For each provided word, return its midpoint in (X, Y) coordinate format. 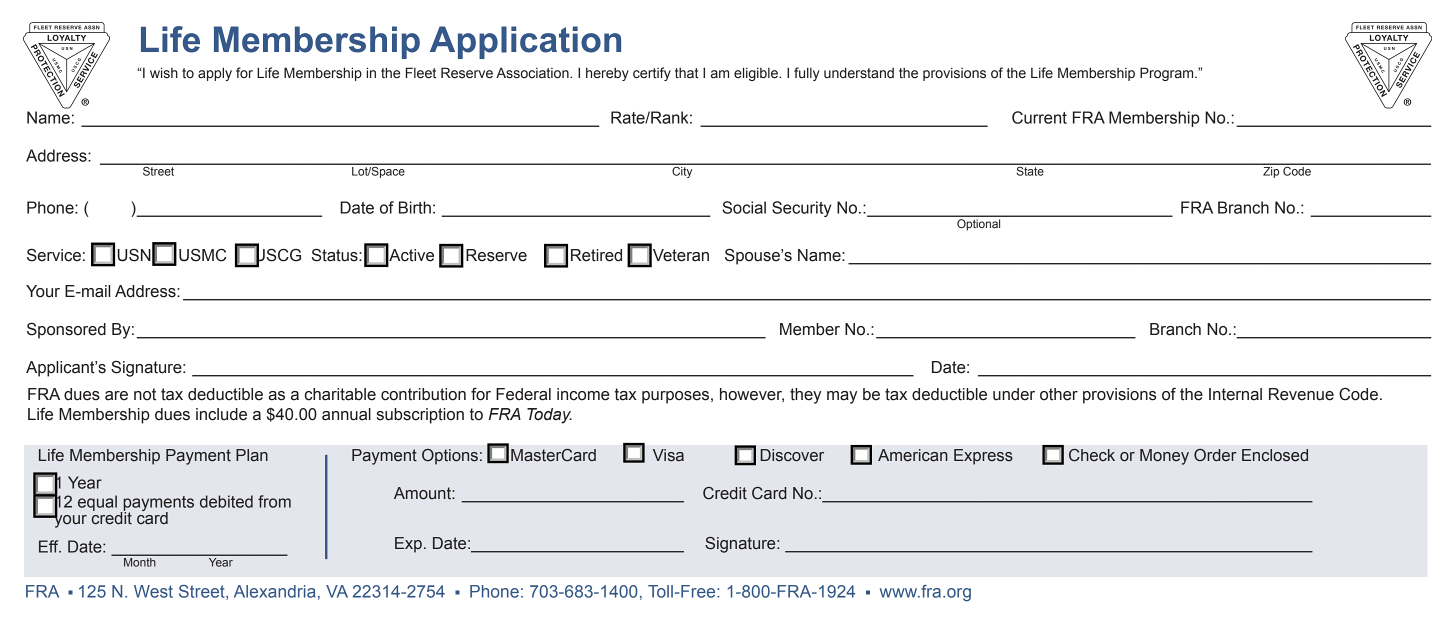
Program (1168, 74)
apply (215, 74)
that (687, 73)
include (221, 414)
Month (139, 562)
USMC (202, 255)
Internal (1235, 394)
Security (802, 209)
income (583, 394)
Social (744, 207)
